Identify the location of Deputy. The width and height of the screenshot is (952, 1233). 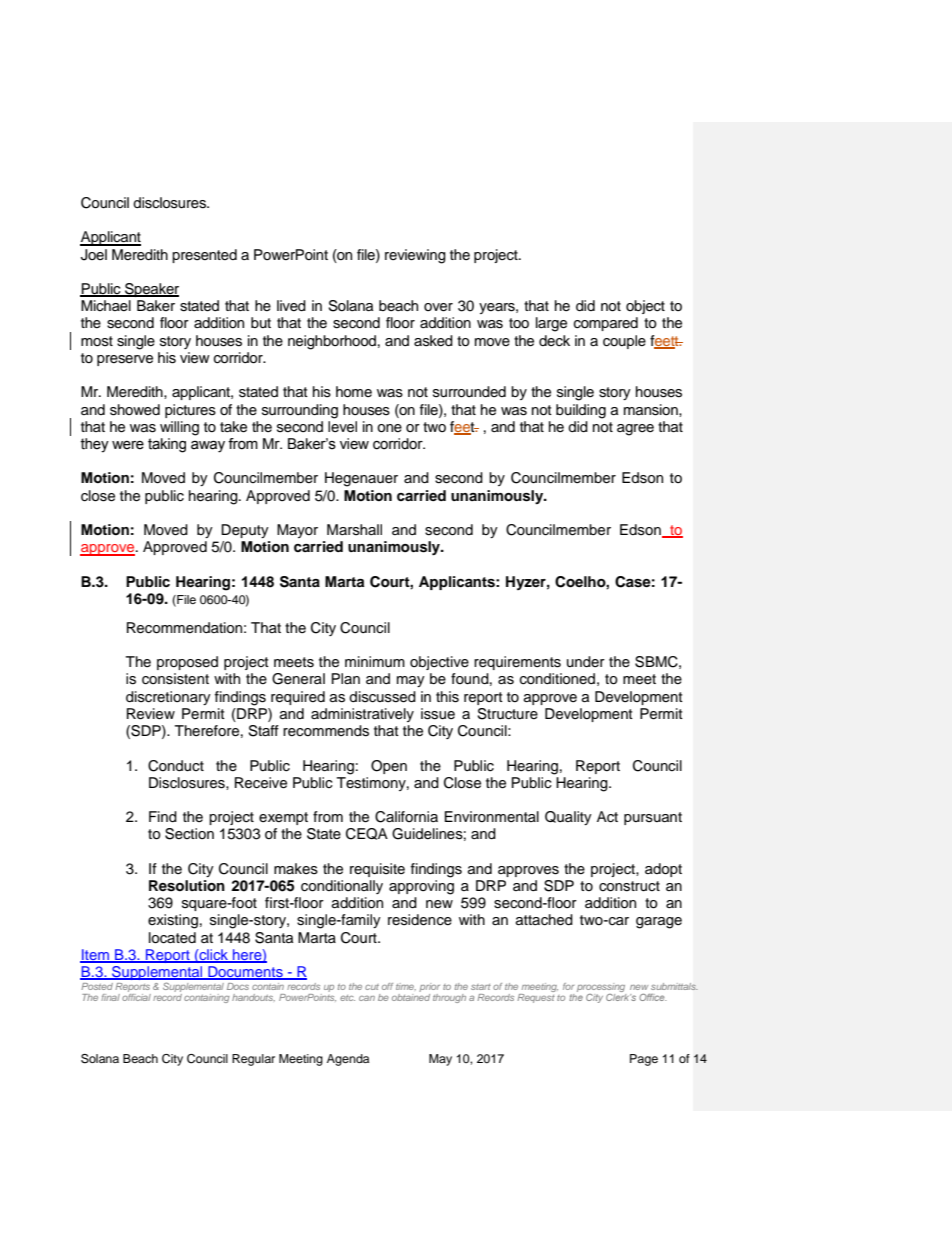
(245, 531).
